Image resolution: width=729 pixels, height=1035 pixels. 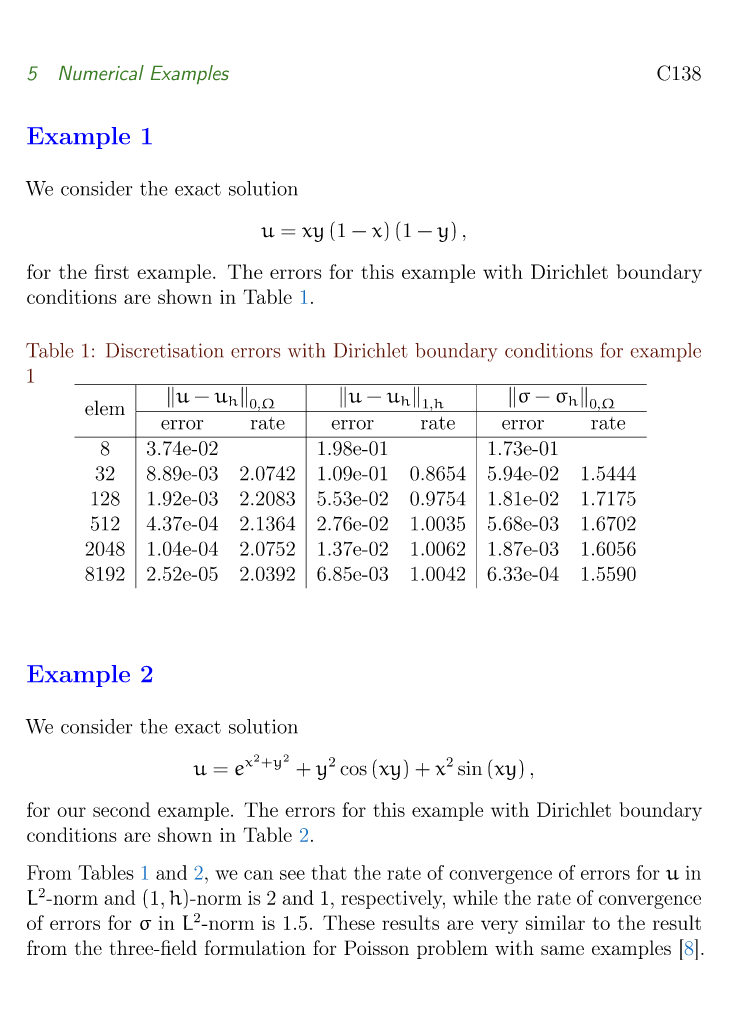 What do you see at coordinates (255, 947) in the screenshot?
I see `formulation` at bounding box center [255, 947].
